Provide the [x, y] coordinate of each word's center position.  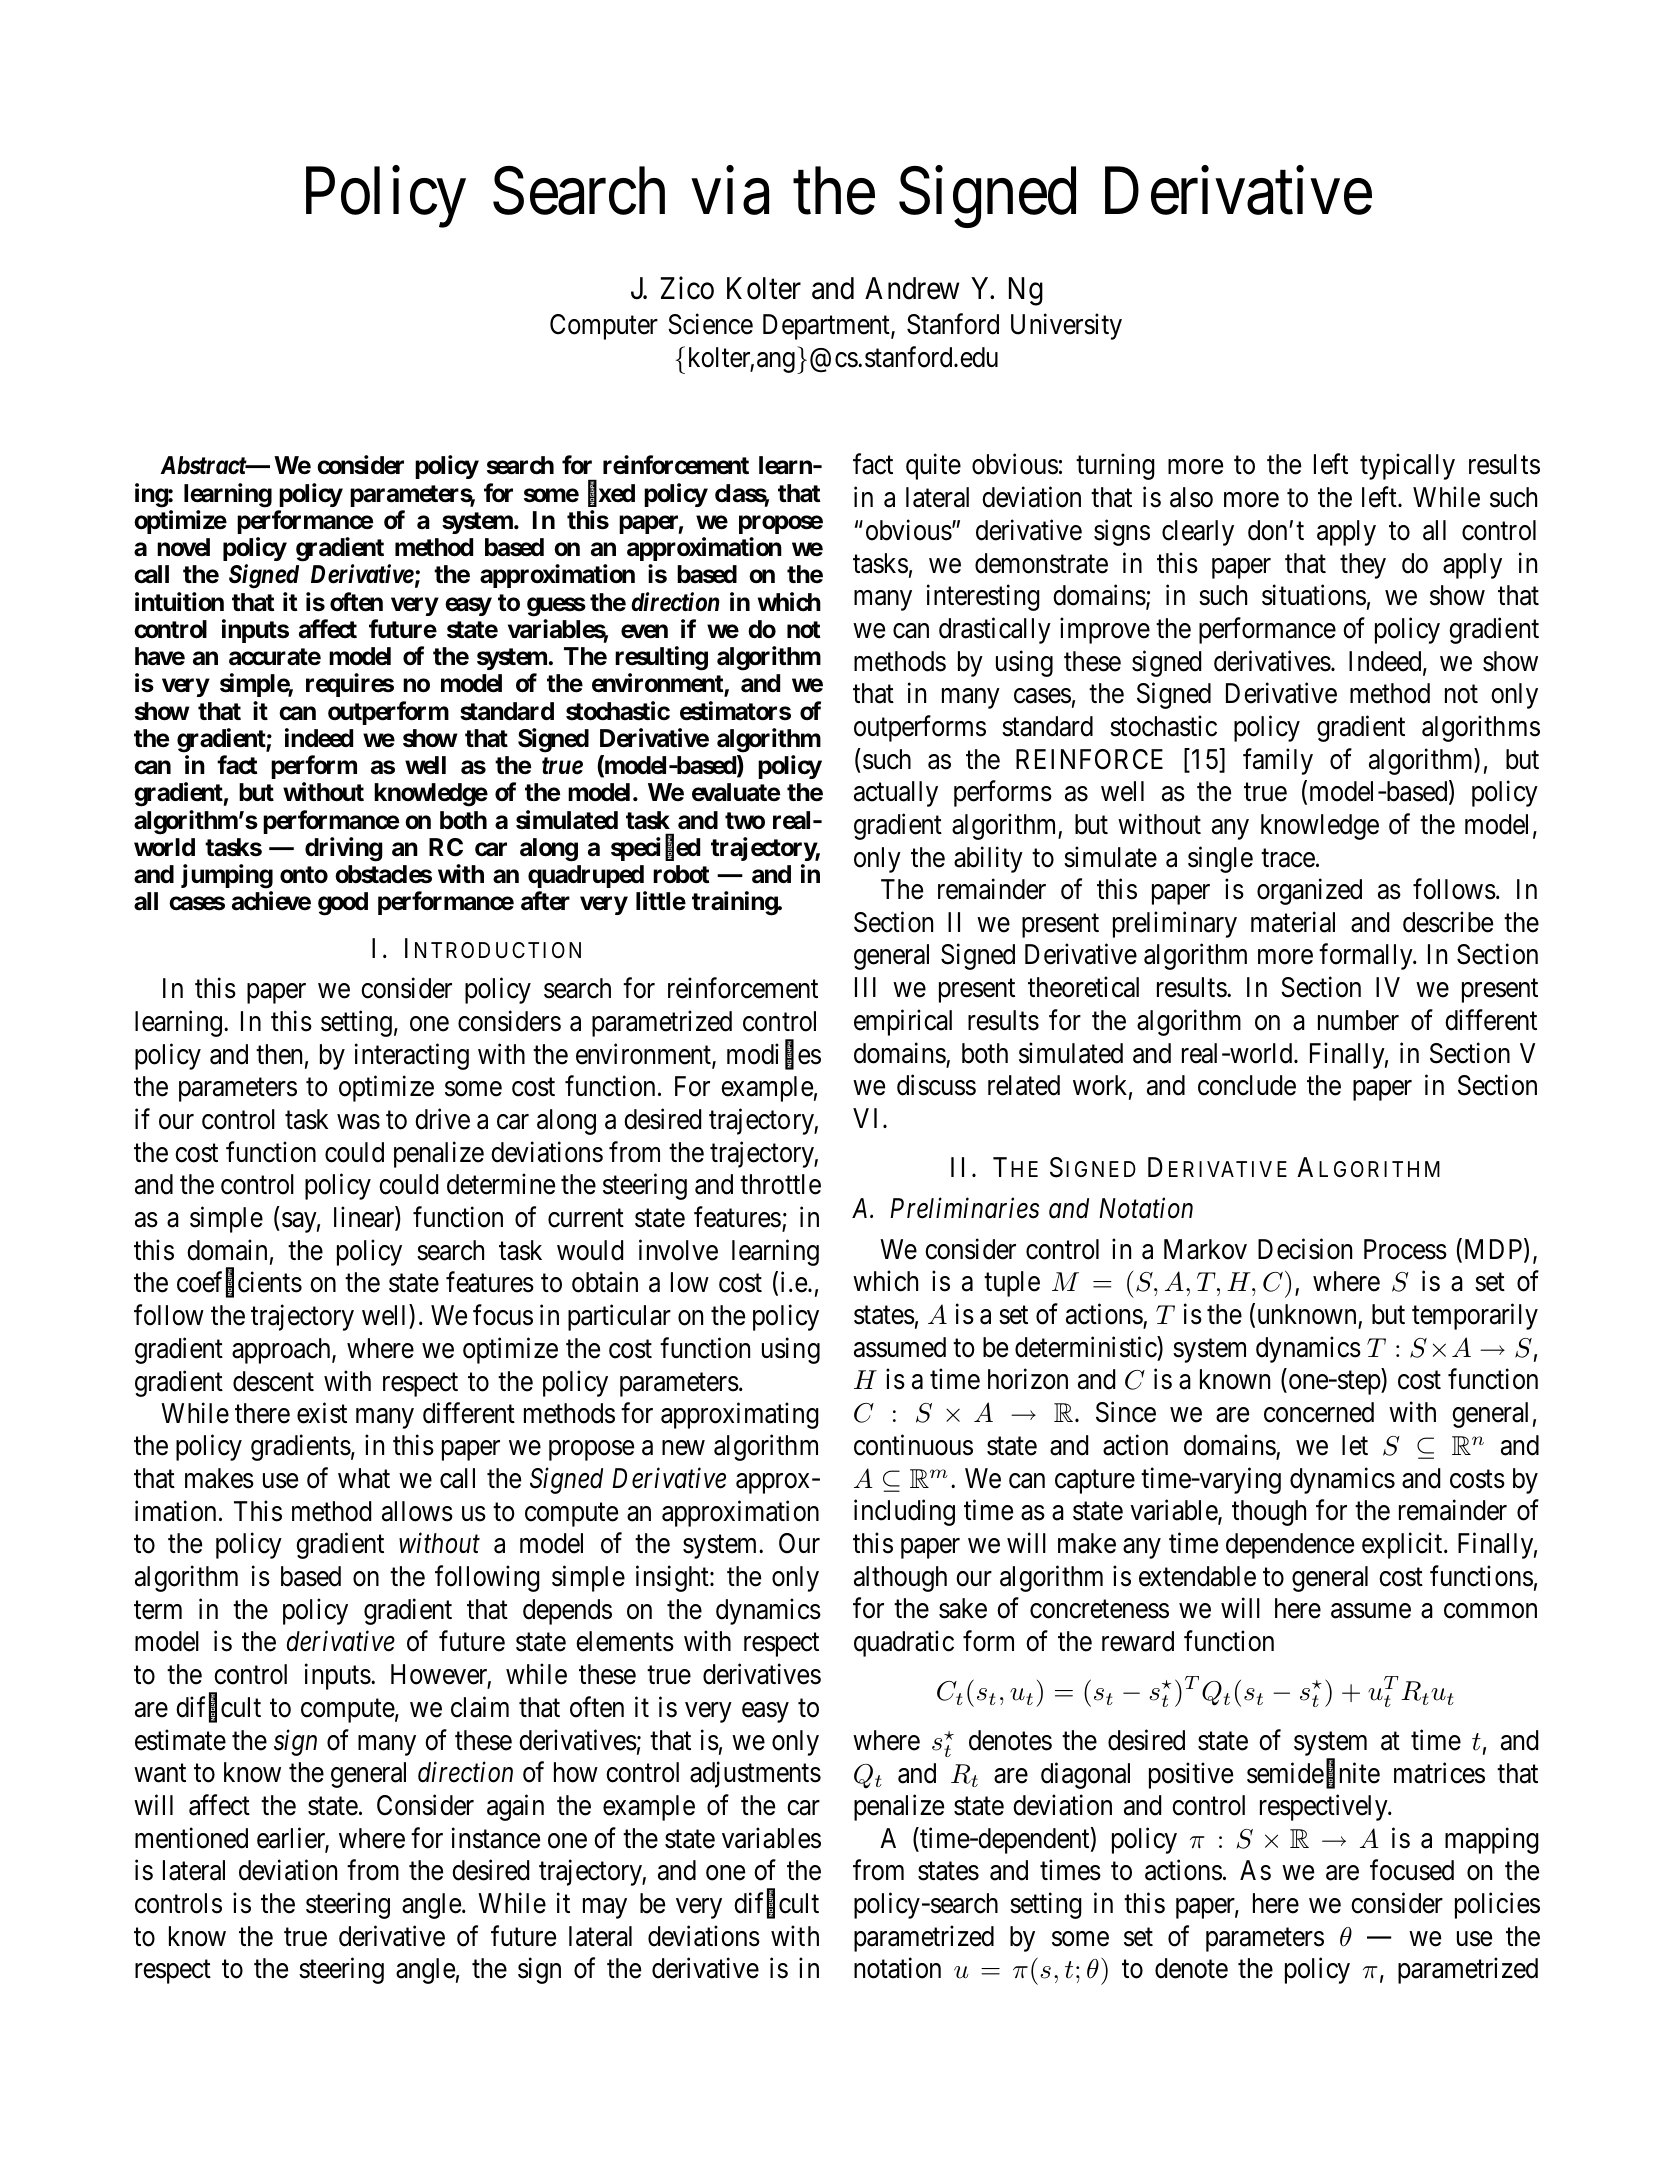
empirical [903, 1022]
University [1066, 326]
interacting [412, 1056]
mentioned [191, 1838]
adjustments [755, 1775]
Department [827, 327]
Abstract [204, 465]
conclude [1247, 1085]
